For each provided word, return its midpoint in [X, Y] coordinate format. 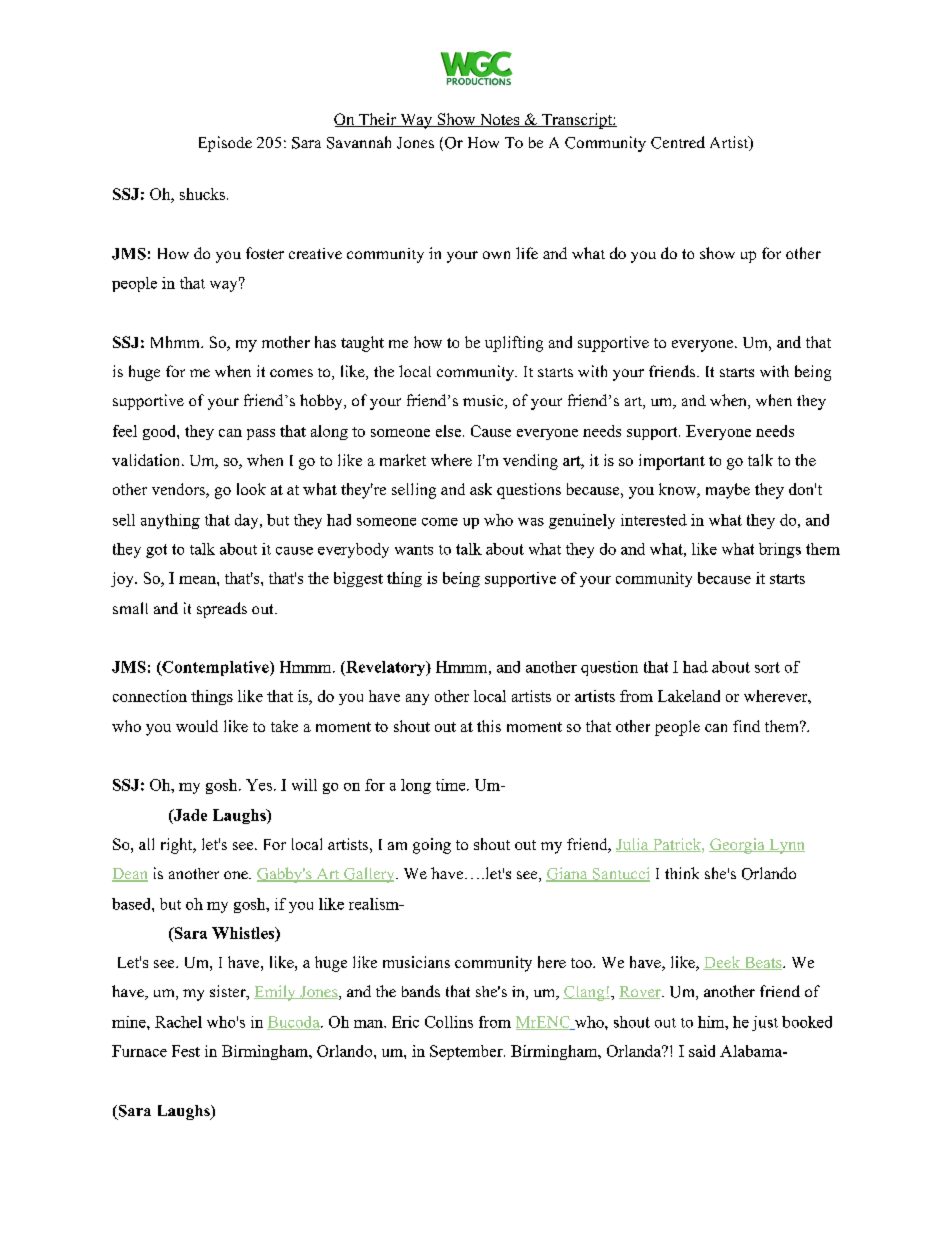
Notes [499, 120]
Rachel [178, 1022]
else [448, 431]
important [672, 462]
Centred [678, 142]
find [746, 726]
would [197, 726]
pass [261, 434]
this [489, 726]
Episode [225, 144]
